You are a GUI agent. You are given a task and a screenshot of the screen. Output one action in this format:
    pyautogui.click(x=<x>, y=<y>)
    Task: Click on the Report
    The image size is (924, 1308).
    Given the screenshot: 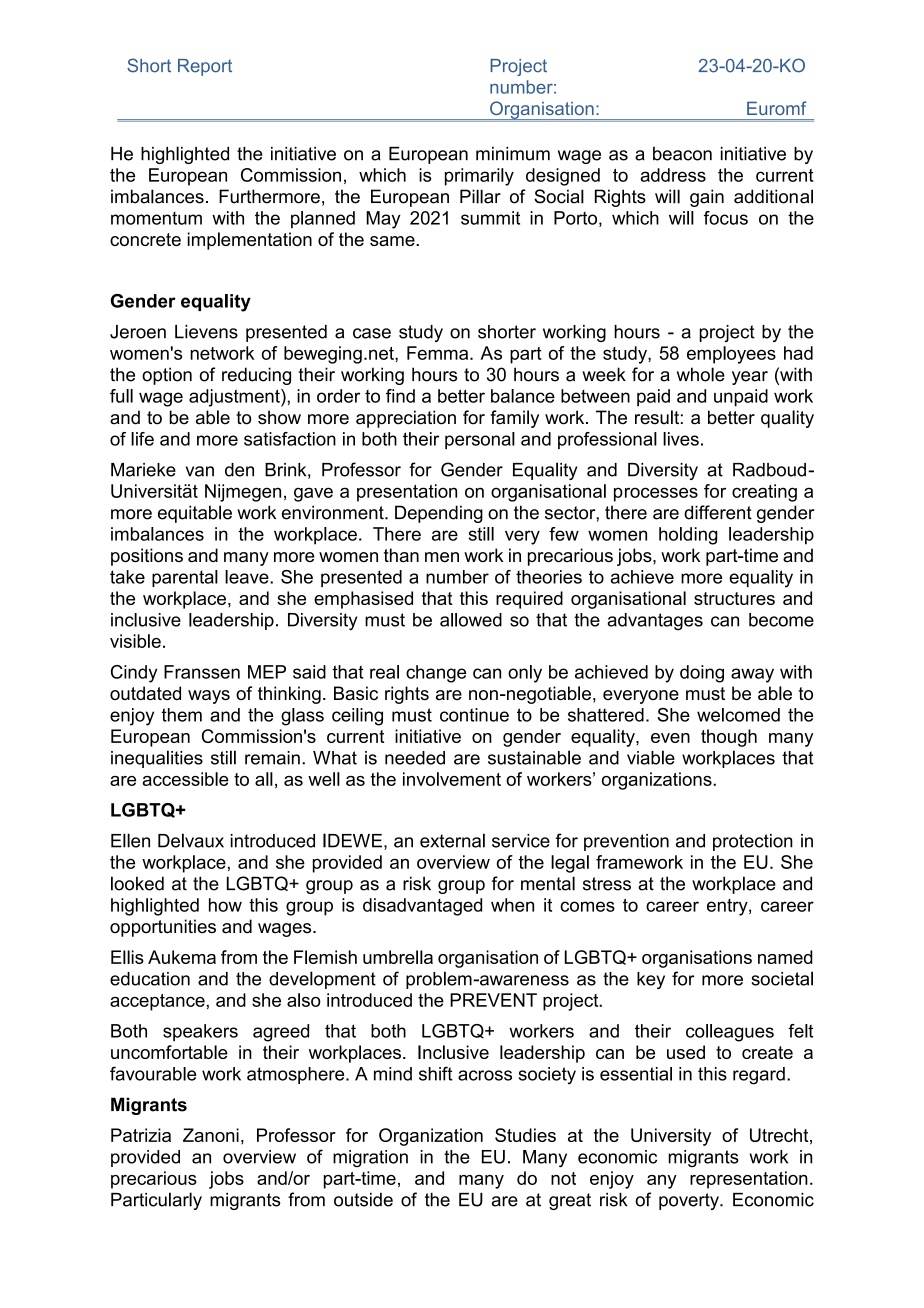 What is the action you would take?
    pyautogui.click(x=205, y=67)
